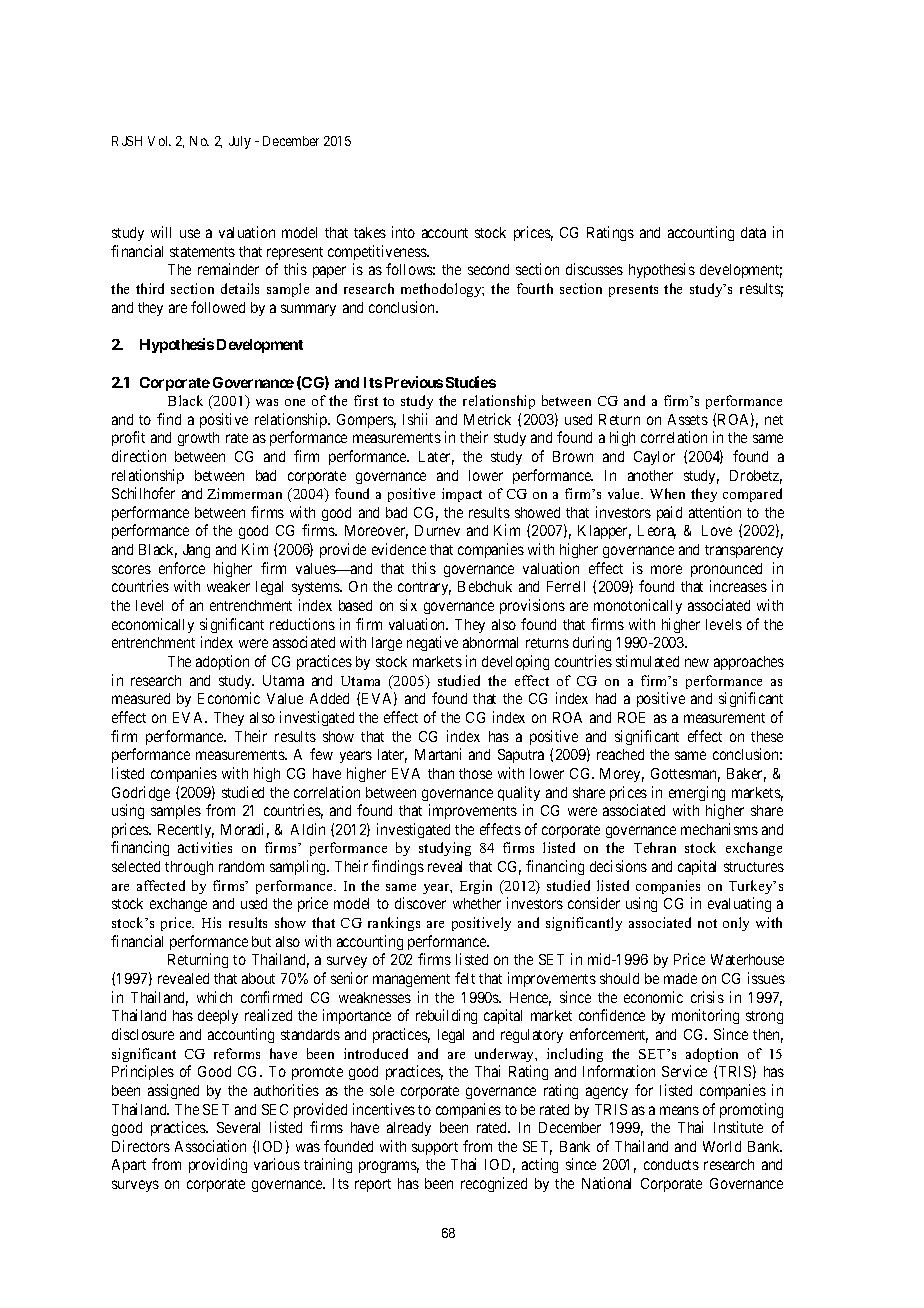 This page has width=924, height=1308. I want to click on negative, so click(432, 643).
